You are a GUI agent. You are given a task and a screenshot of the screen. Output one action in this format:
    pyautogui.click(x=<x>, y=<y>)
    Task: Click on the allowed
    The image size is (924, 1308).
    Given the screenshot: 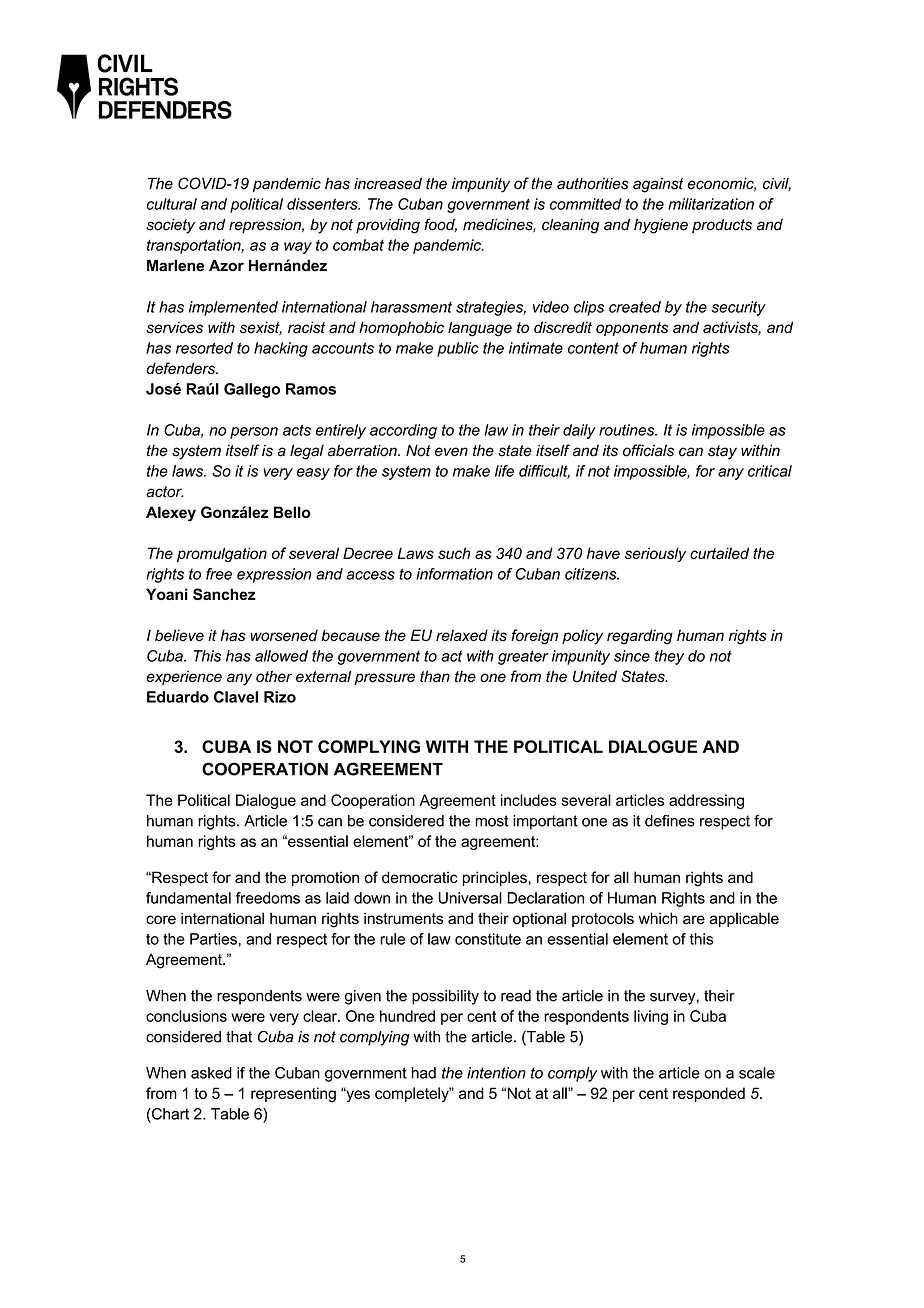 What is the action you would take?
    pyautogui.click(x=281, y=656)
